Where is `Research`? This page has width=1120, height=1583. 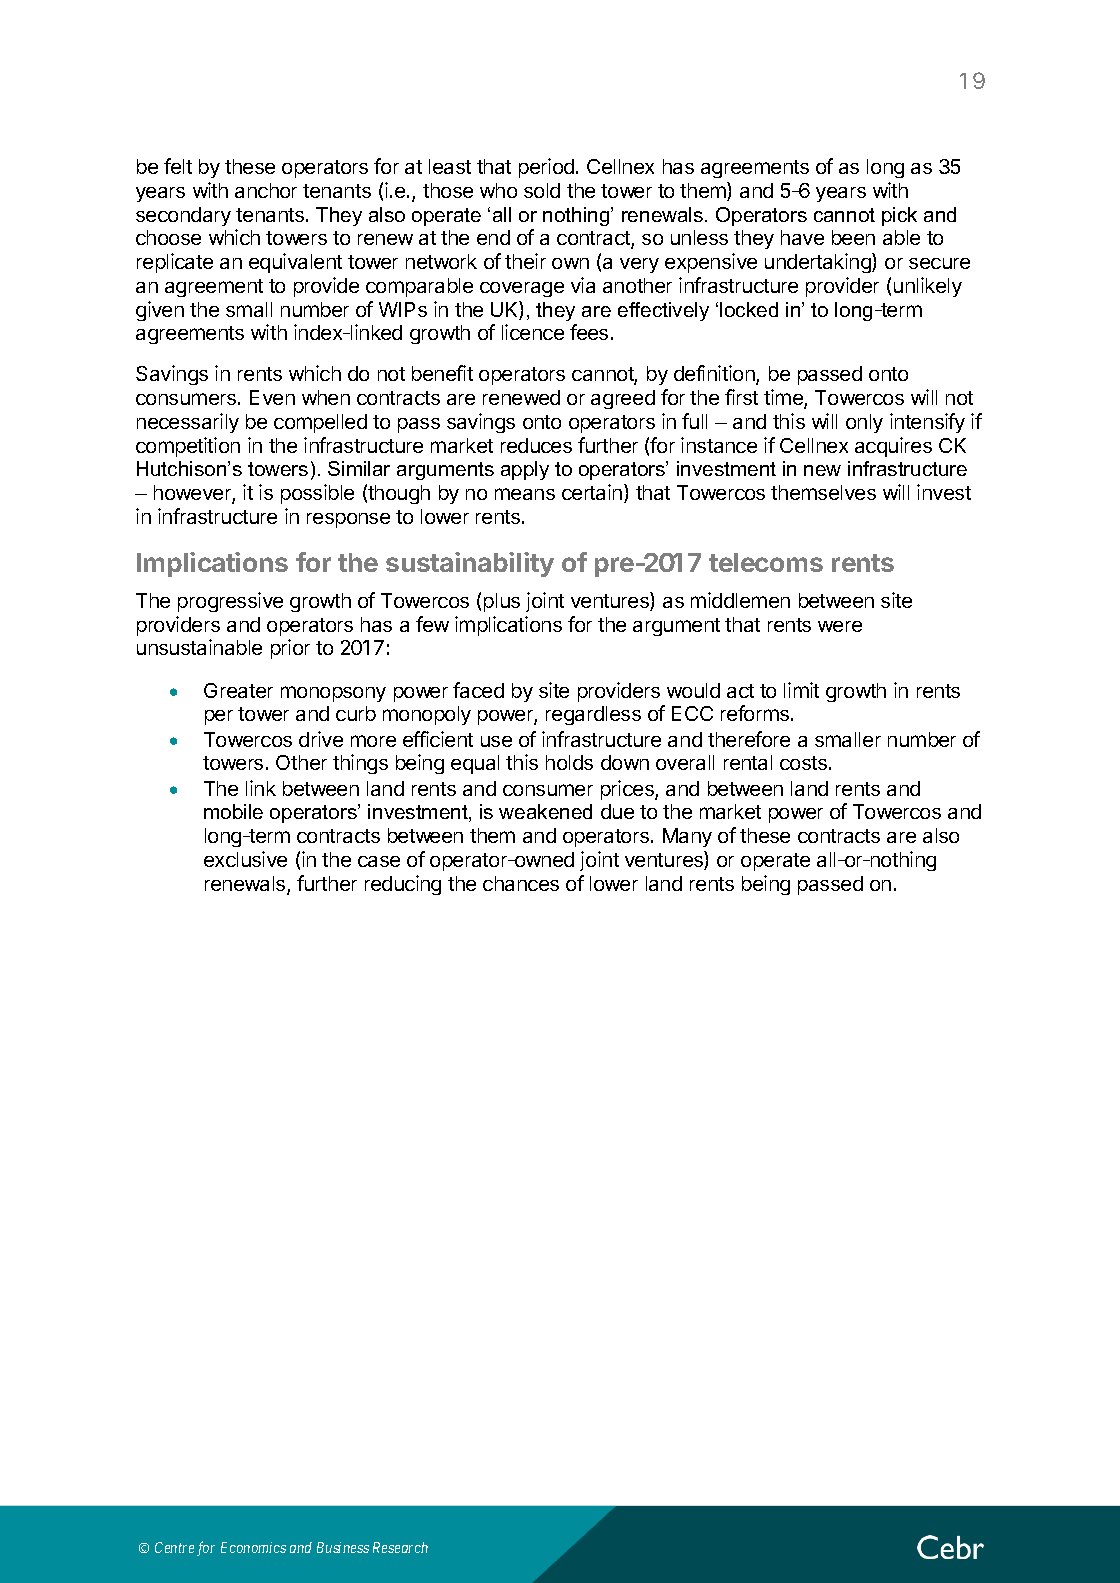
Research is located at coordinates (400, 1547).
